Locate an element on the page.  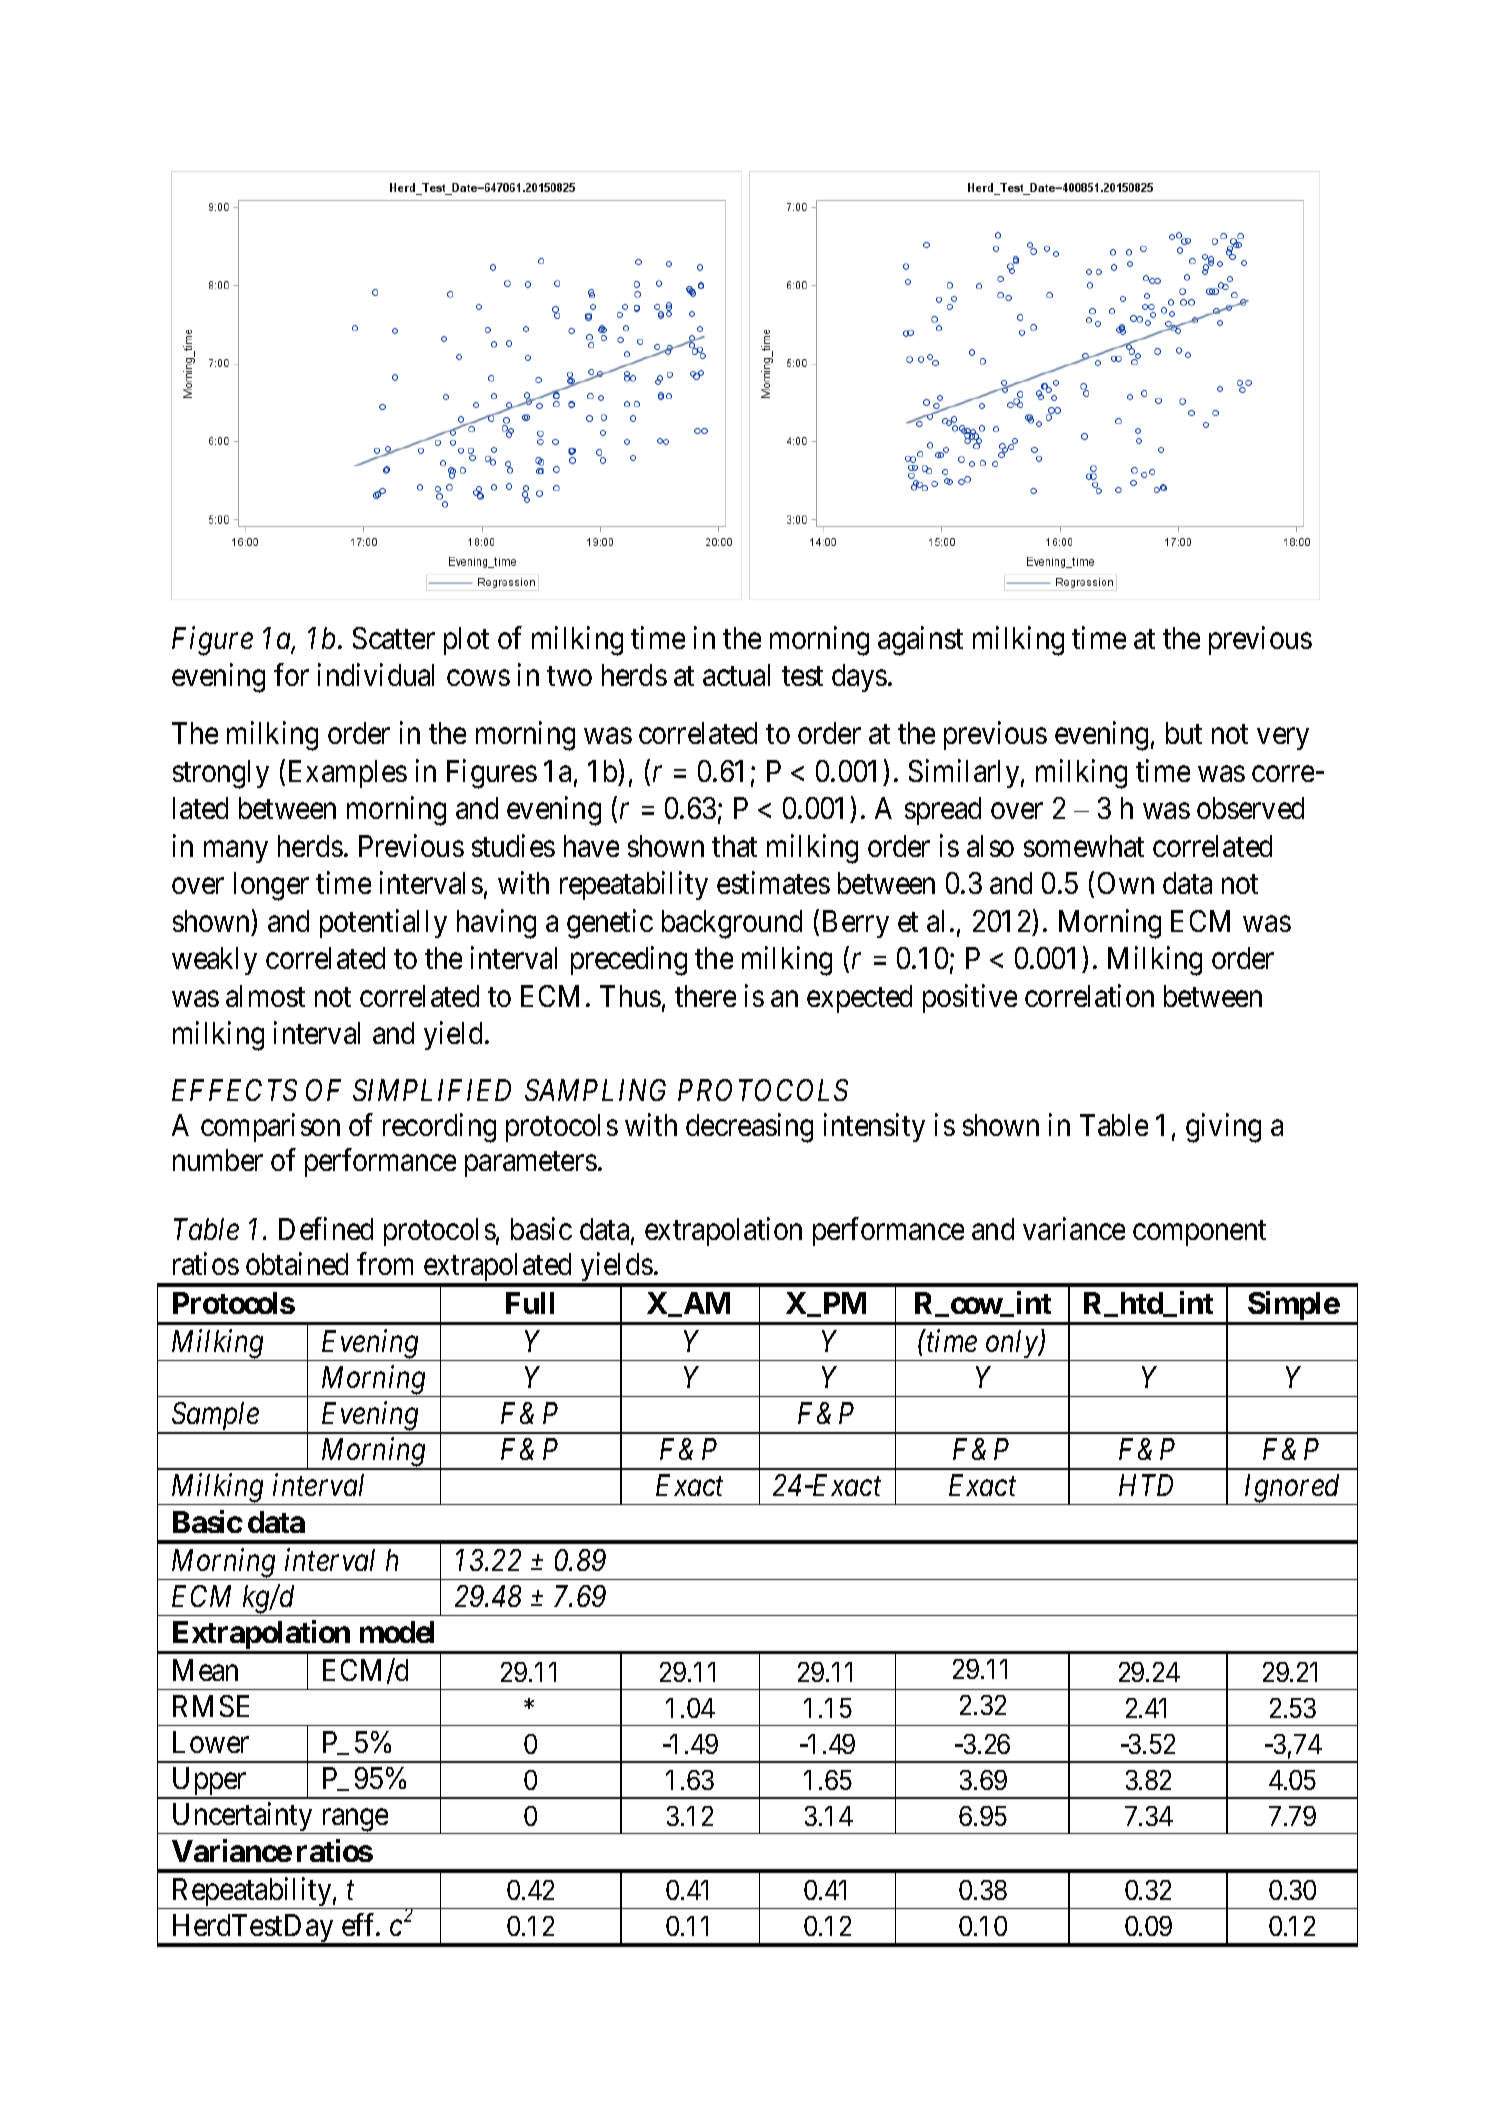
Sample is located at coordinates (215, 1417).
